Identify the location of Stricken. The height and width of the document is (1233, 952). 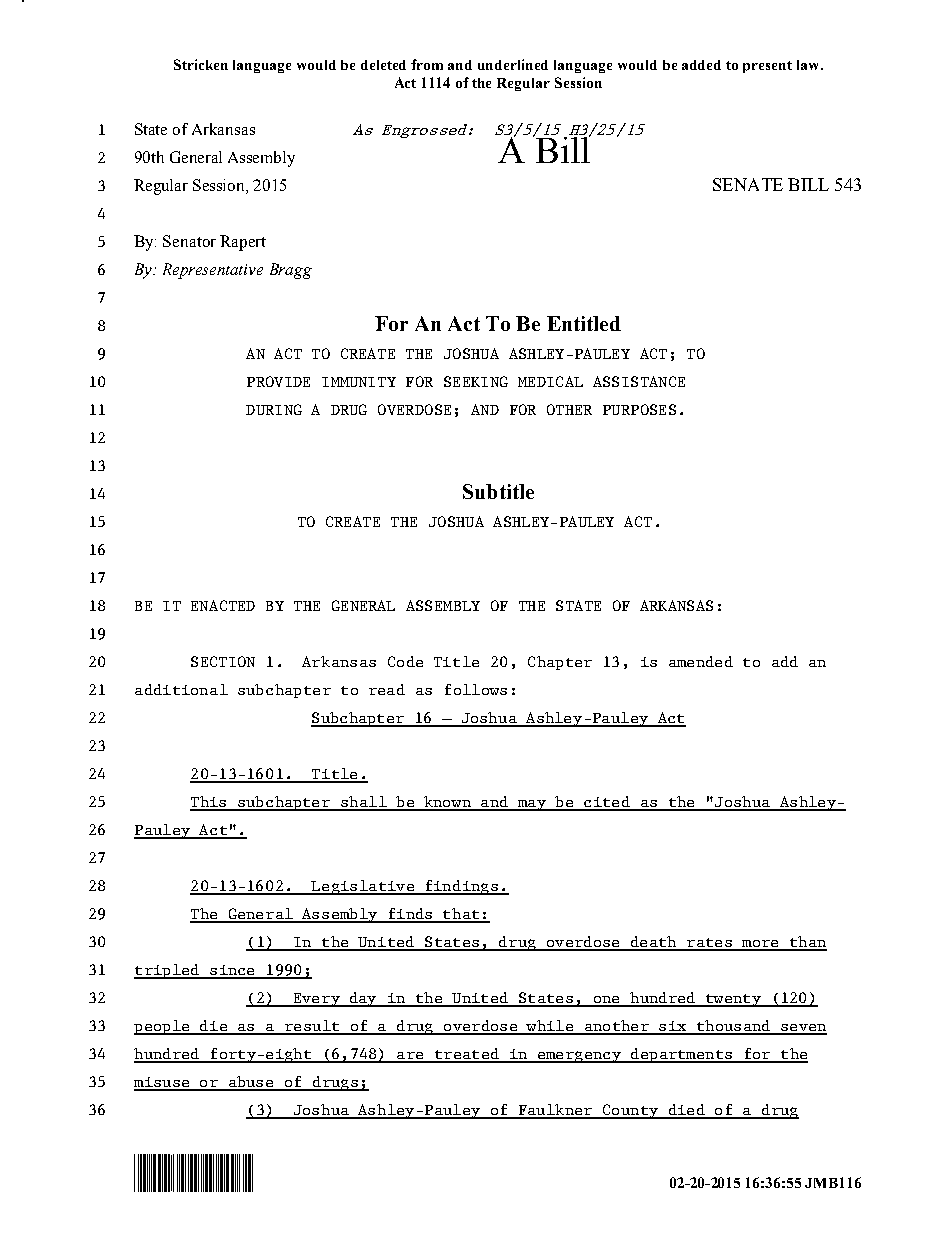
(201, 64).
